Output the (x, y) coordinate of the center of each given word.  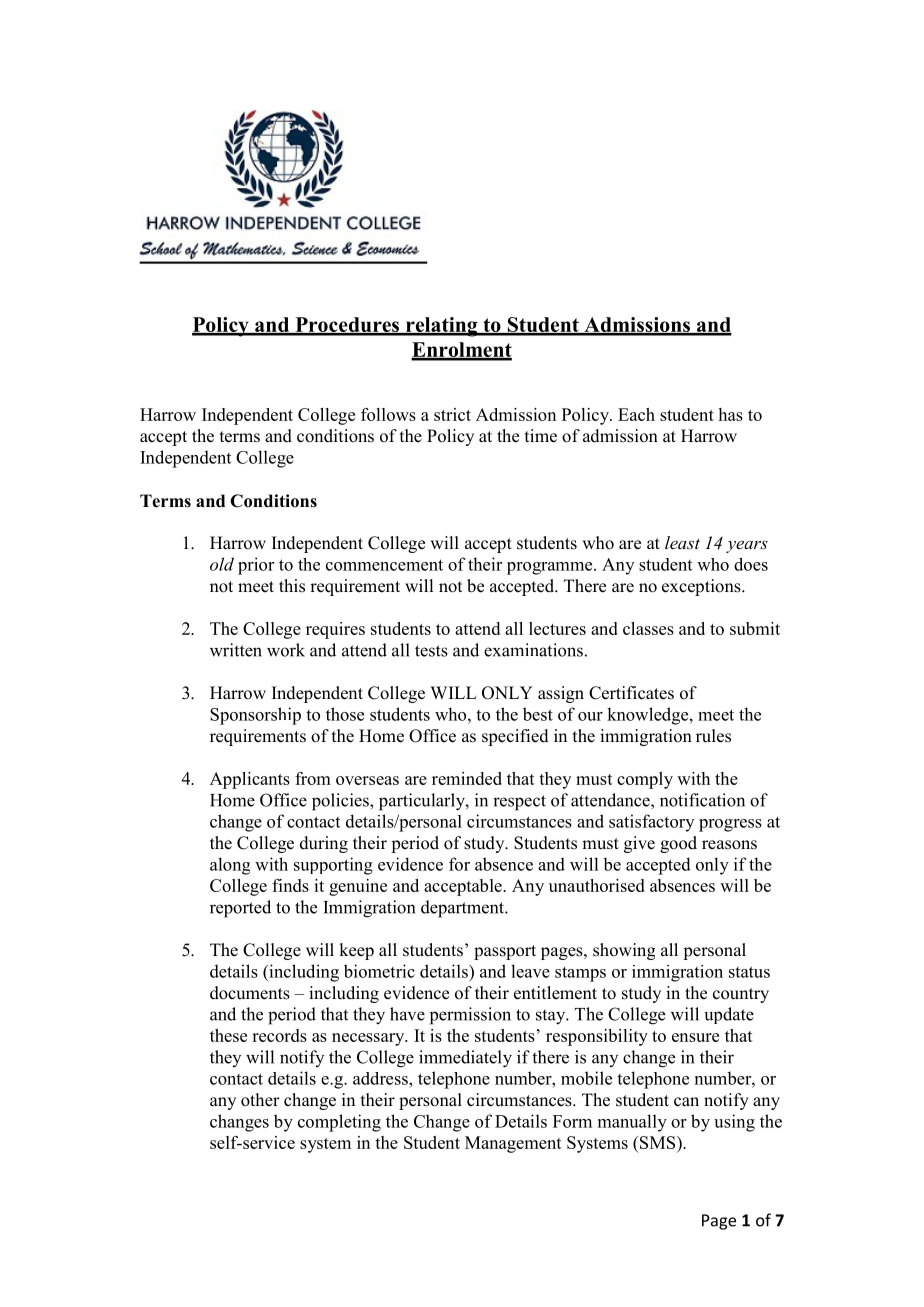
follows (388, 414)
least (682, 542)
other (260, 1100)
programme (551, 568)
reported (240, 909)
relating (442, 327)
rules (713, 736)
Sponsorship (255, 716)
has (731, 414)
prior (256, 566)
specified (515, 737)
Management (513, 1144)
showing (624, 951)
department (463, 909)
